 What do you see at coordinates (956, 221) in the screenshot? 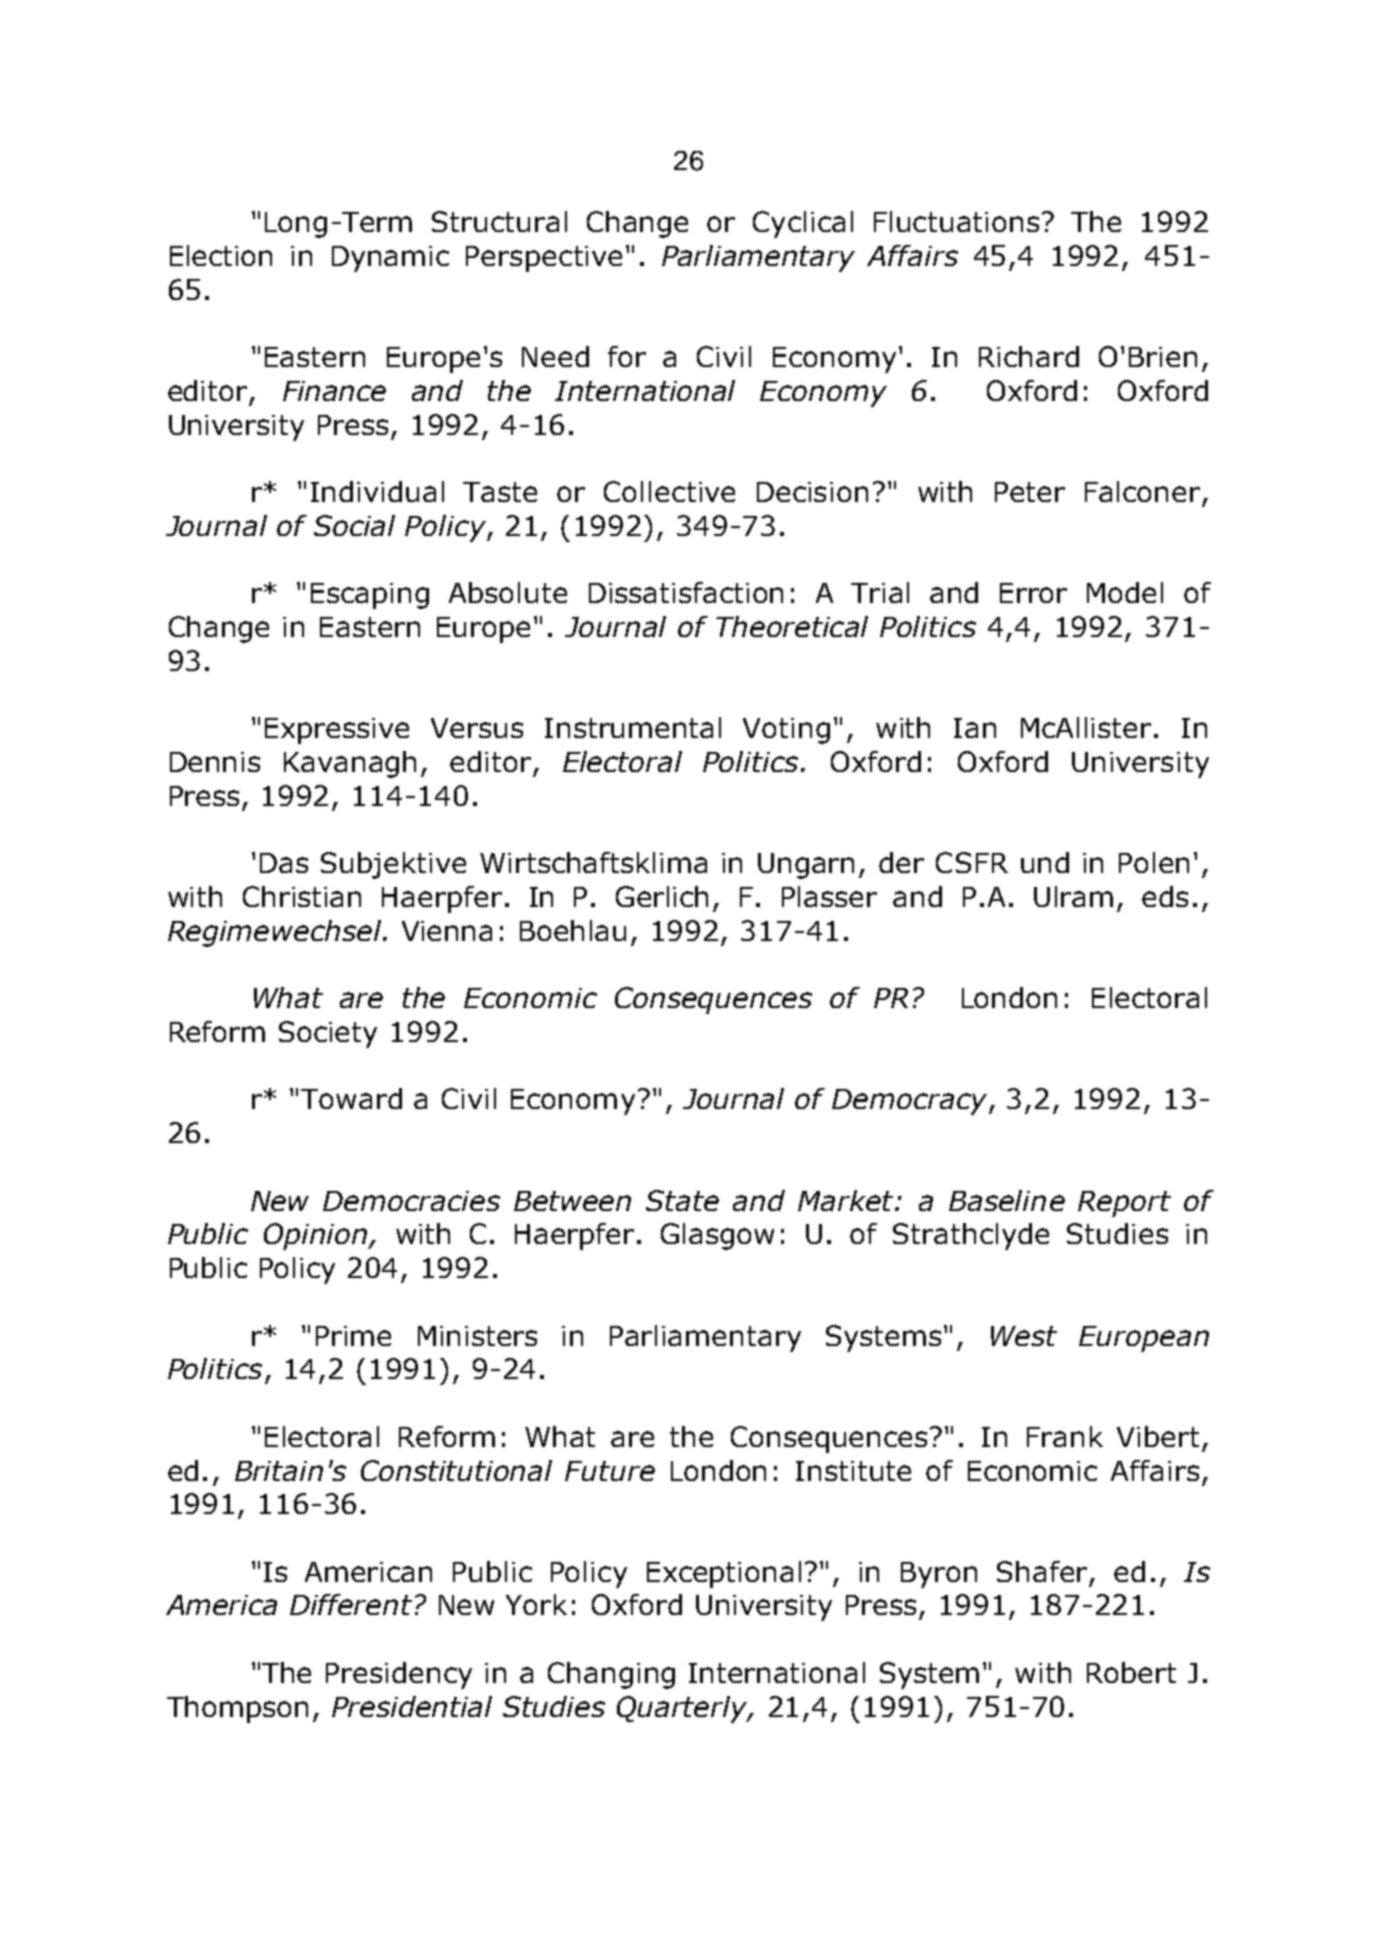
I see `Fluctuations` at bounding box center [956, 221].
